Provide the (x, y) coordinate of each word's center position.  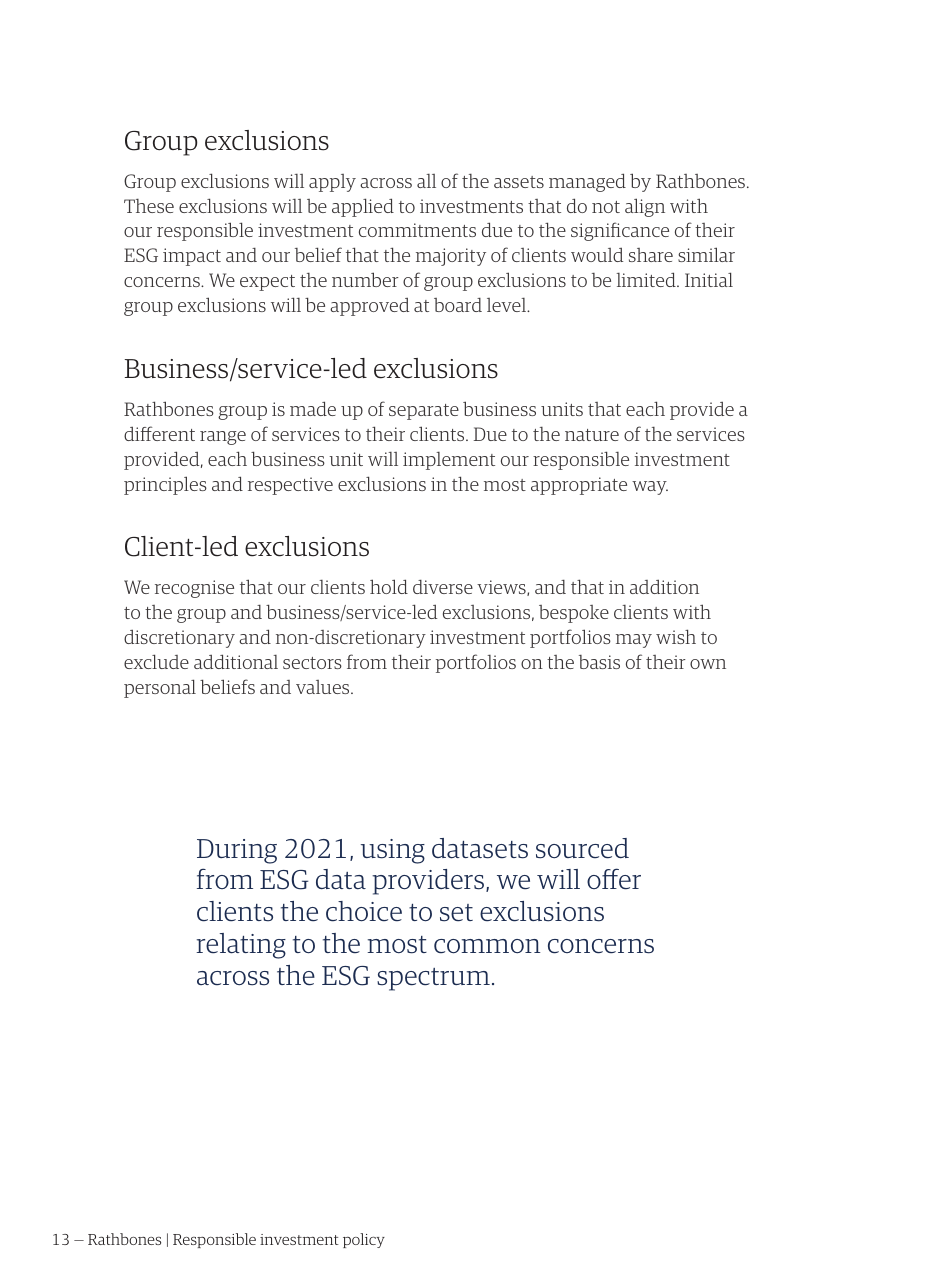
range (223, 438)
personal (160, 688)
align (645, 207)
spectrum (433, 979)
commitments (417, 230)
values (324, 687)
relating (241, 946)
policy (364, 1240)
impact (192, 257)
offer (614, 879)
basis (599, 662)
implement (449, 461)
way (650, 488)
